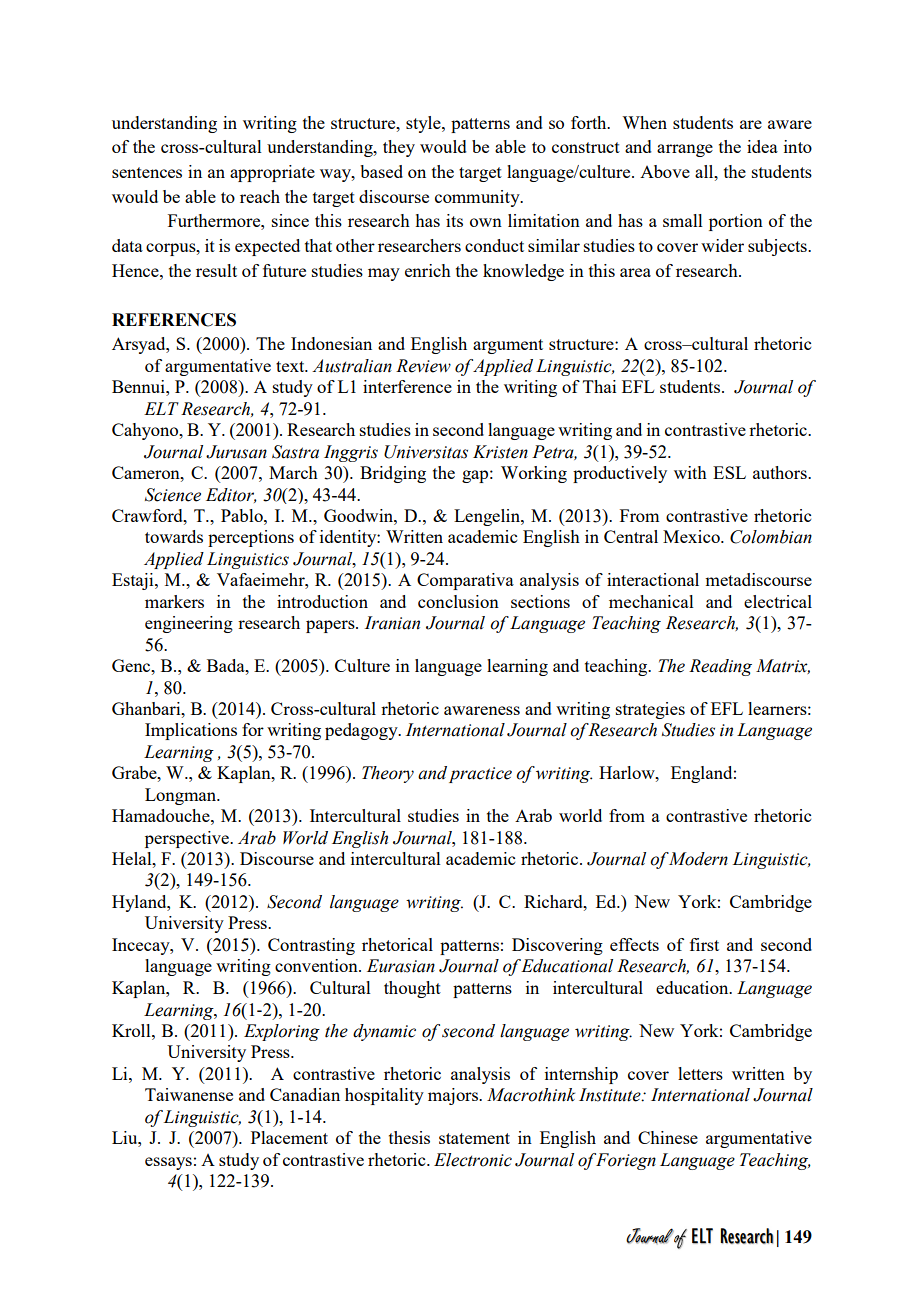  What do you see at coordinates (291, 366) in the image?
I see `text` at bounding box center [291, 366].
